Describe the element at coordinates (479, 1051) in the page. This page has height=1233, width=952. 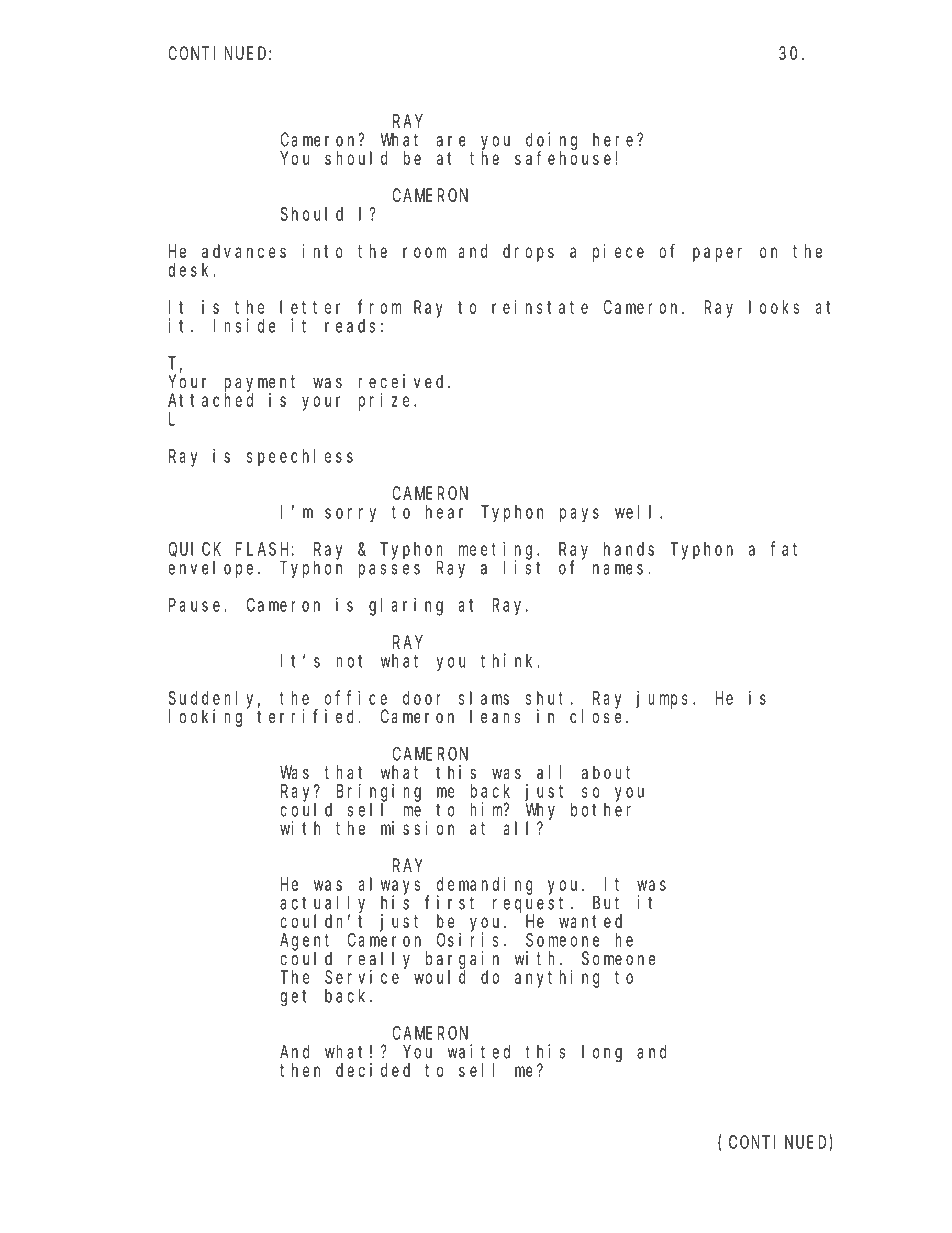
I see `waited` at that location.
